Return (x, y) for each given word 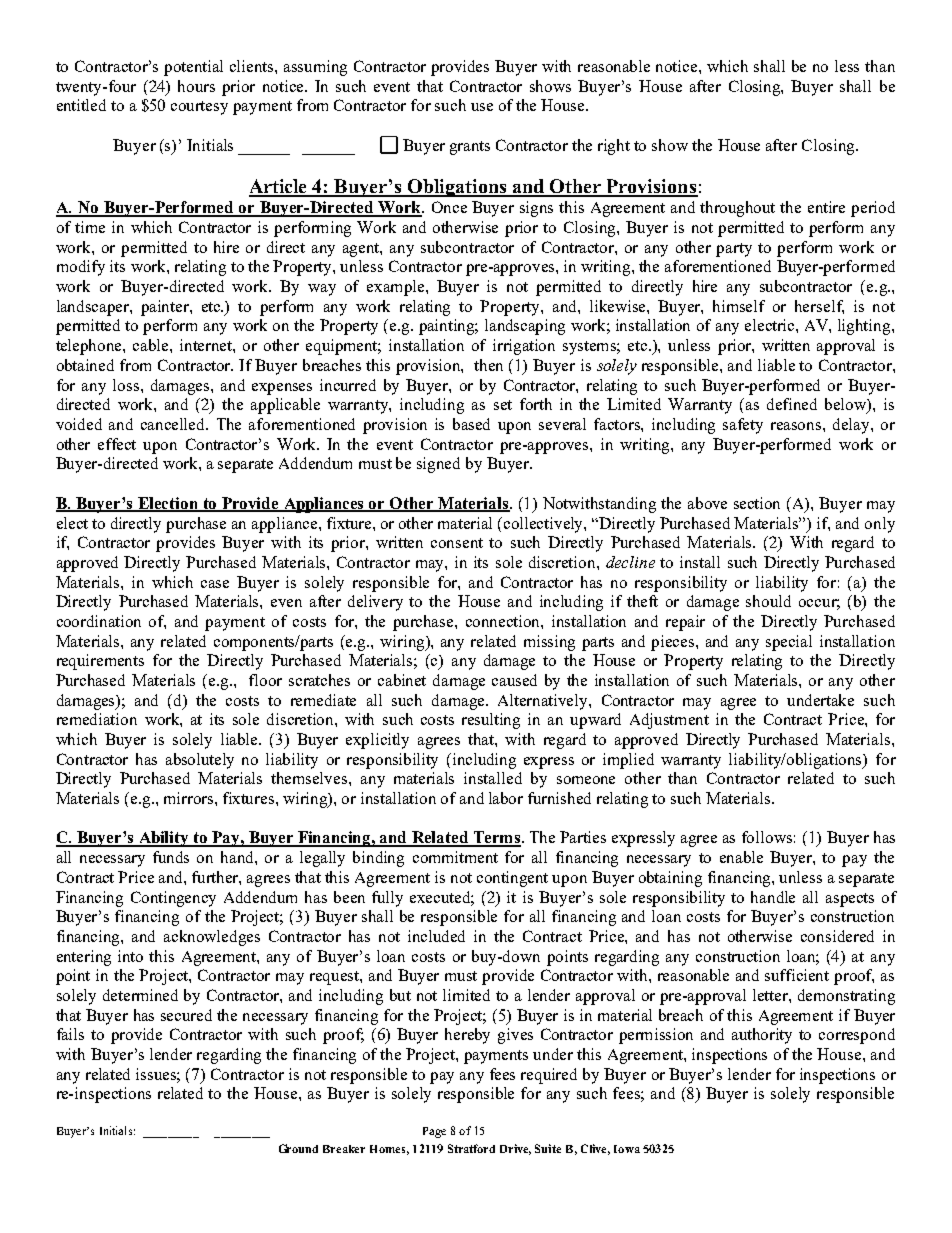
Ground (298, 1148)
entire (826, 207)
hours (196, 86)
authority (762, 1036)
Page (434, 1132)
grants (470, 148)
